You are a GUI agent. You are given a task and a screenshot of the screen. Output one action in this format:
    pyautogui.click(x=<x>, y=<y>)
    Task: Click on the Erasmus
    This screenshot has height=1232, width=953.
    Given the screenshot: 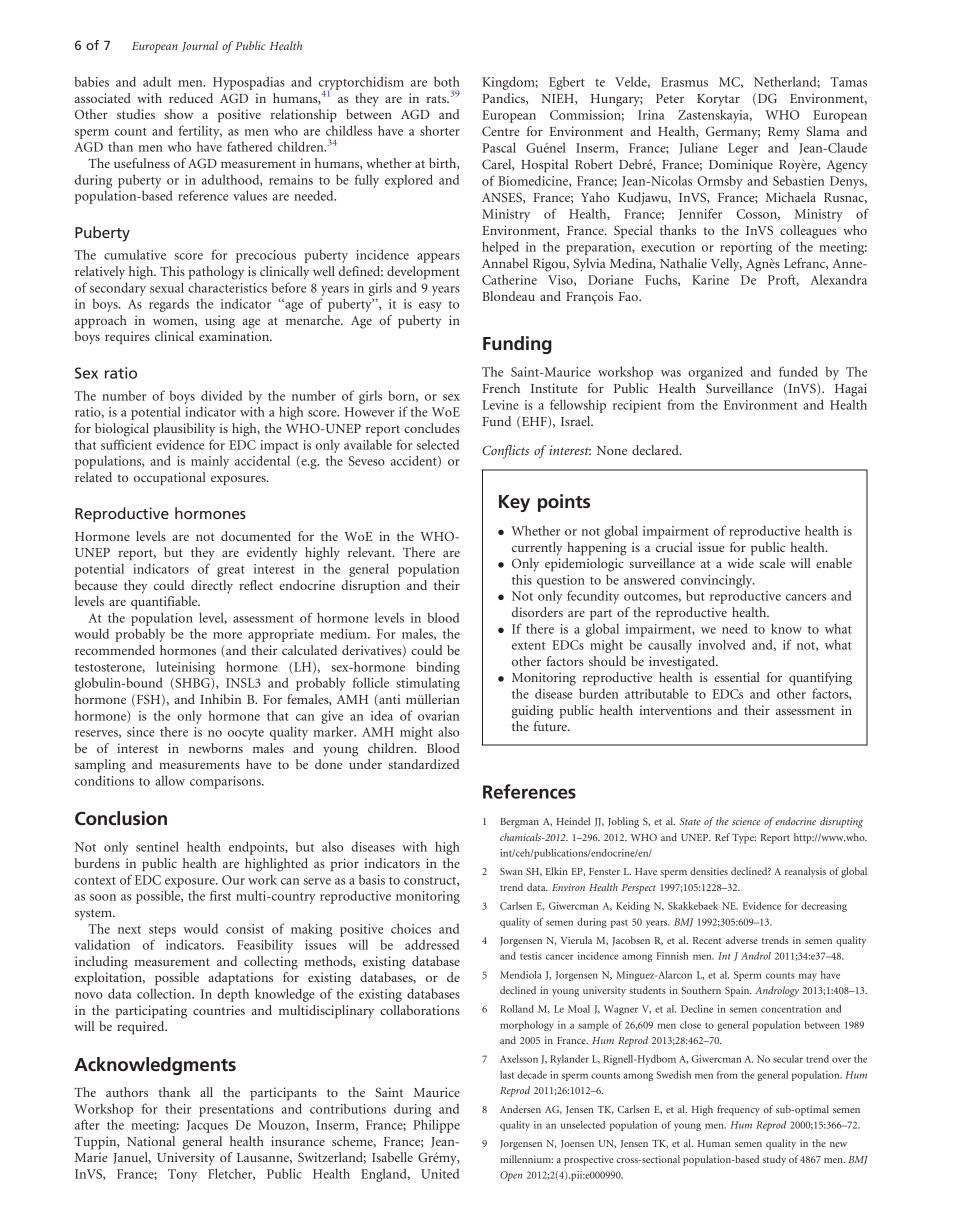 What is the action you would take?
    pyautogui.click(x=684, y=82)
